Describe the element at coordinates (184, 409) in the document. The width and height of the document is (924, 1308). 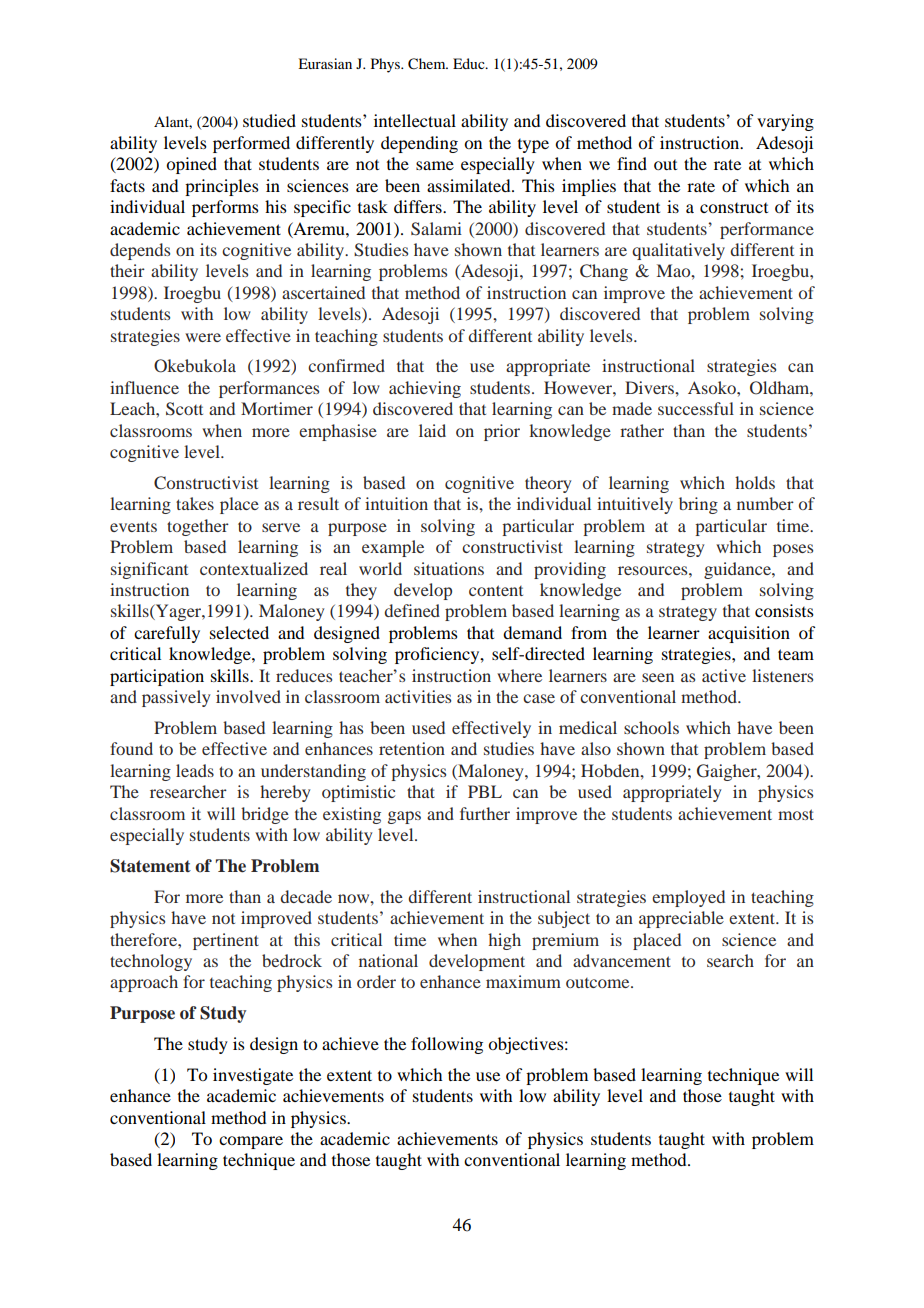
I see `Scott` at that location.
